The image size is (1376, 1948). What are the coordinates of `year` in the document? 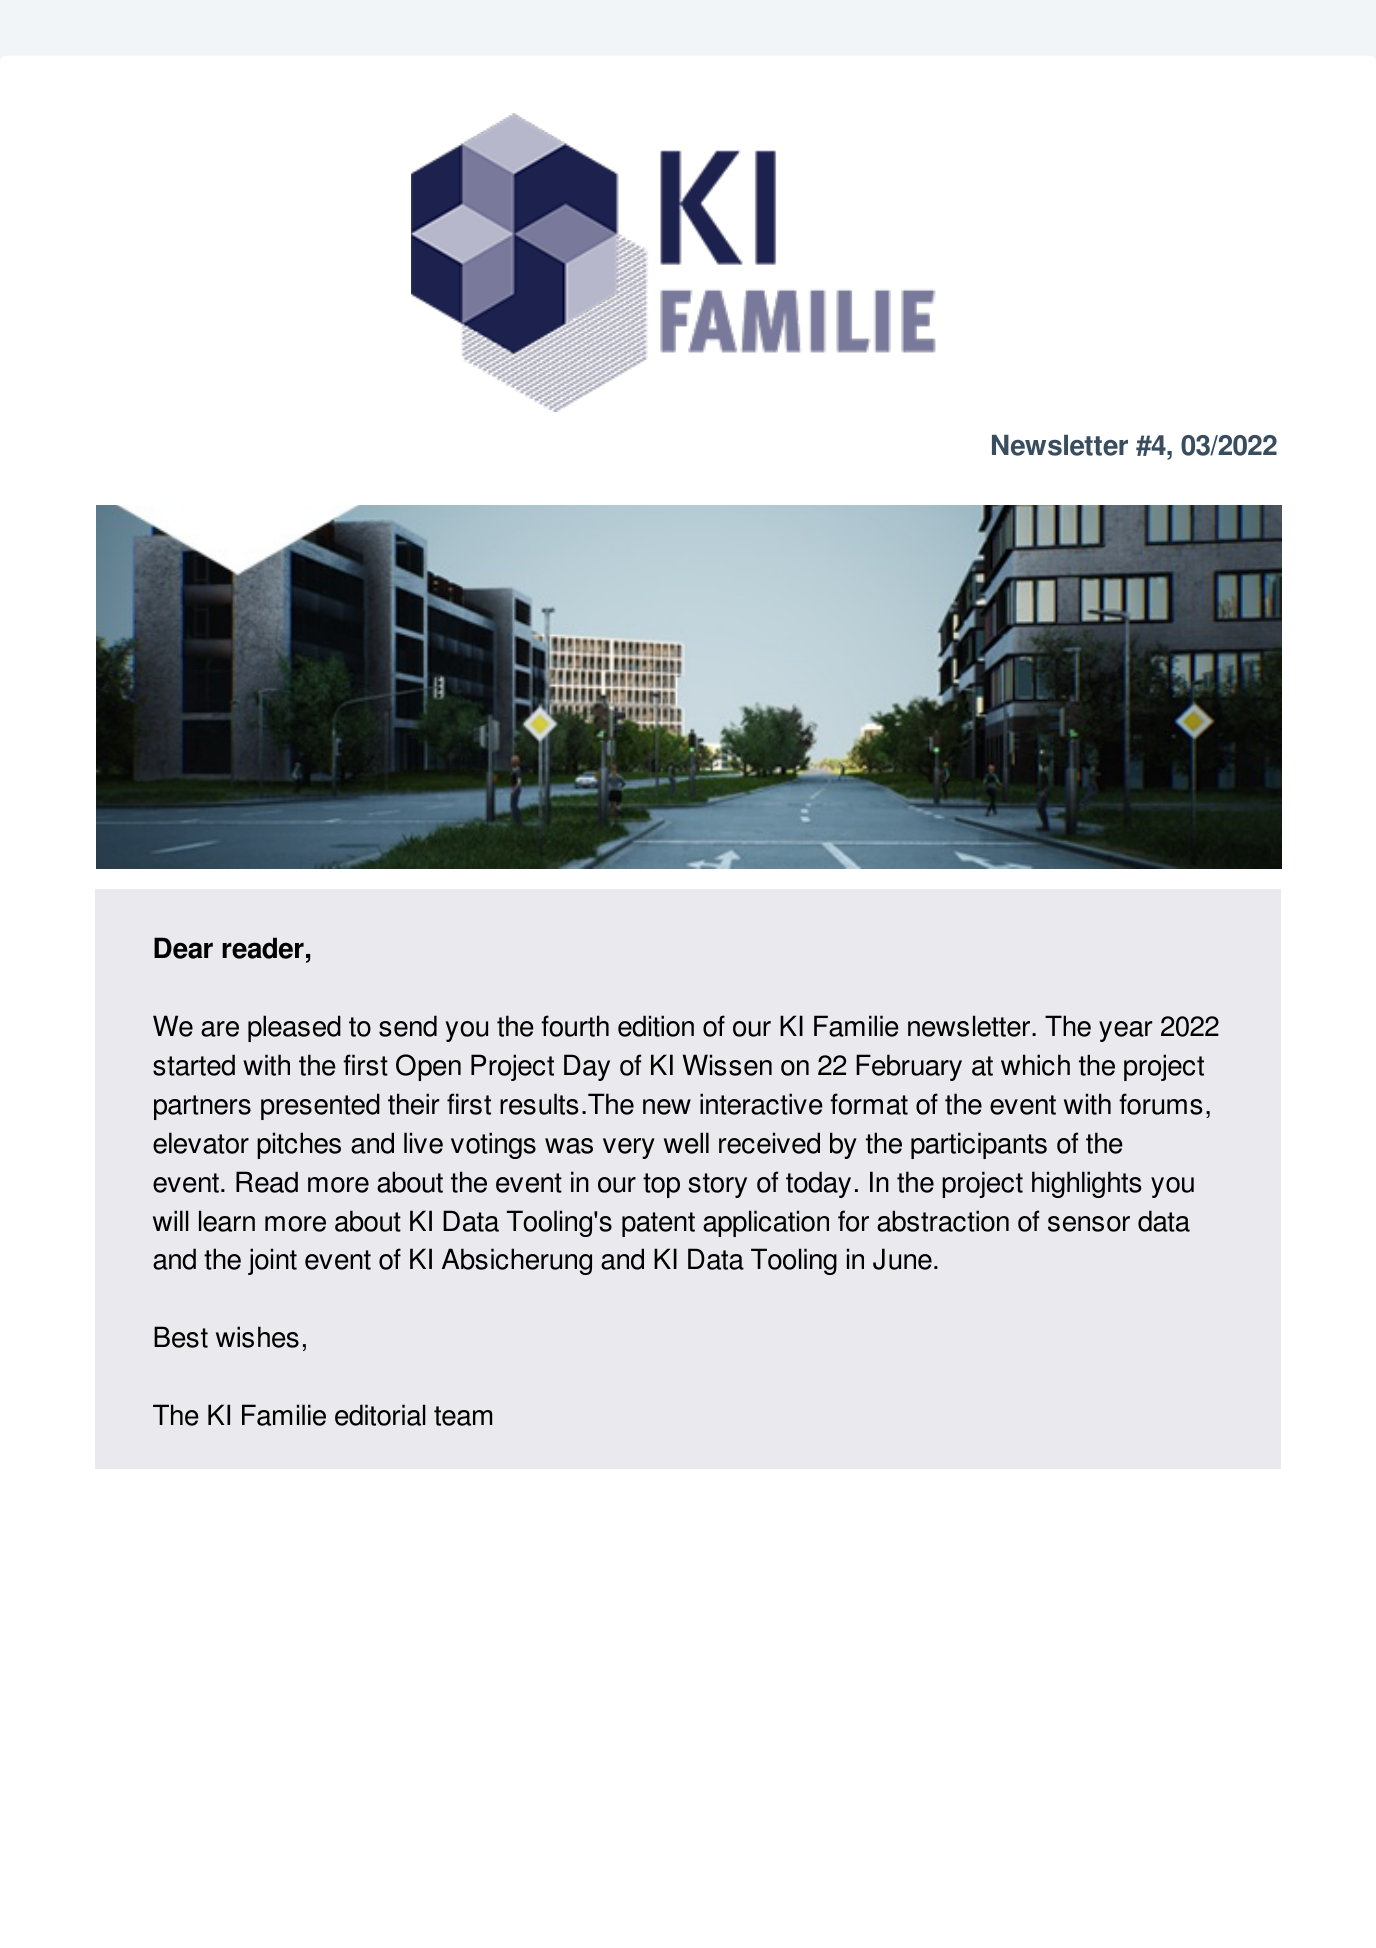 It's located at (1125, 1031).
